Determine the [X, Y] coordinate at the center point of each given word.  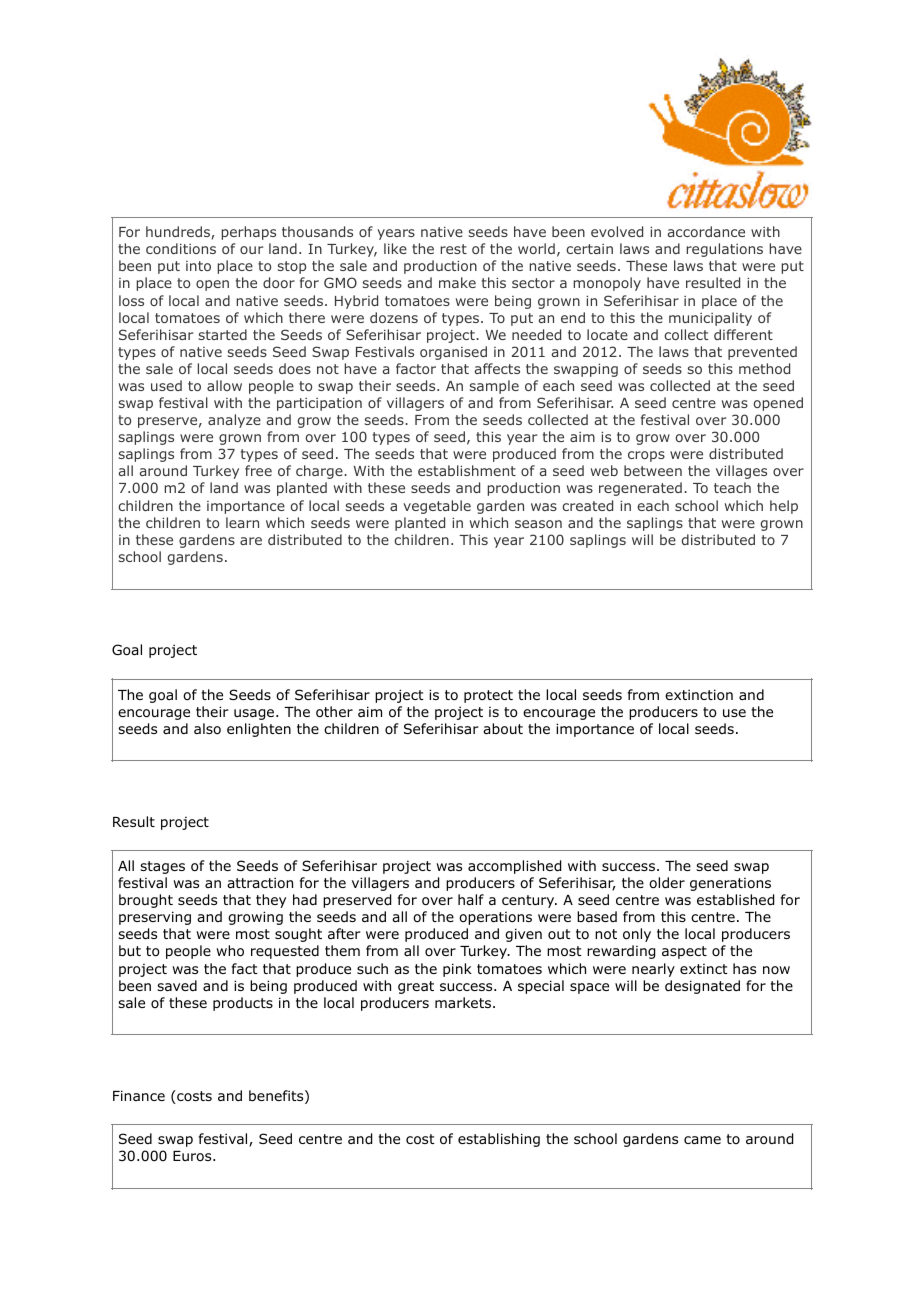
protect [488, 696]
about [503, 729]
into [198, 266]
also [207, 729]
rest [454, 249]
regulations [725, 250]
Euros [193, 1156]
